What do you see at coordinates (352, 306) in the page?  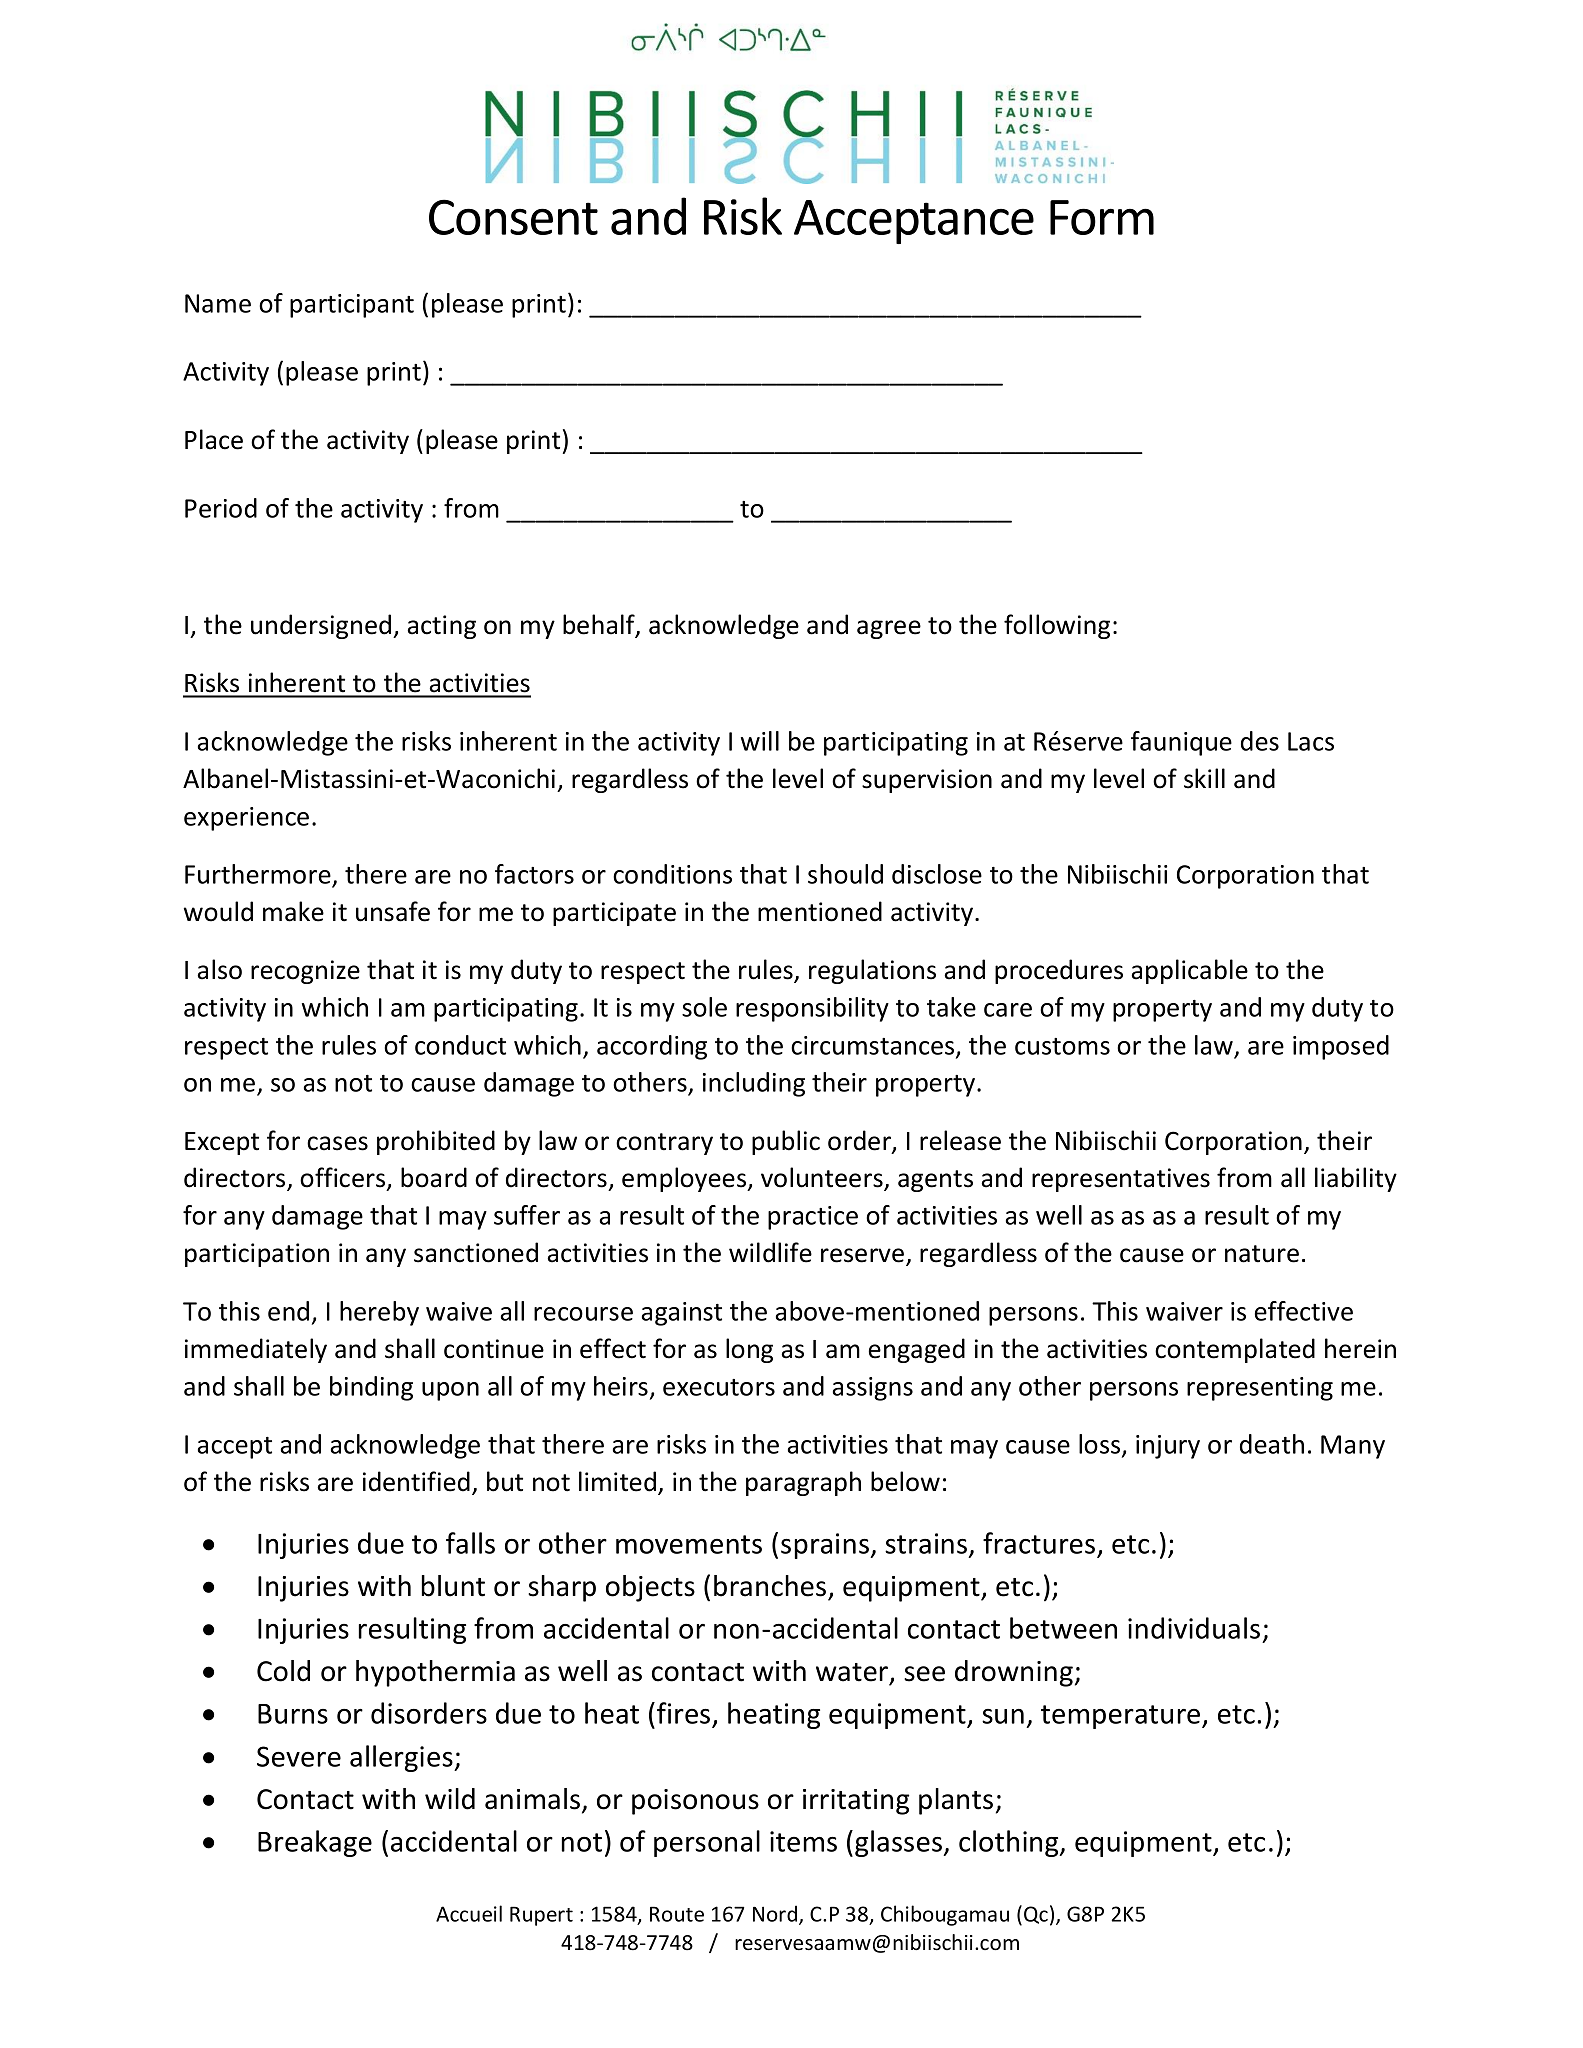 I see `participant` at bounding box center [352, 306].
